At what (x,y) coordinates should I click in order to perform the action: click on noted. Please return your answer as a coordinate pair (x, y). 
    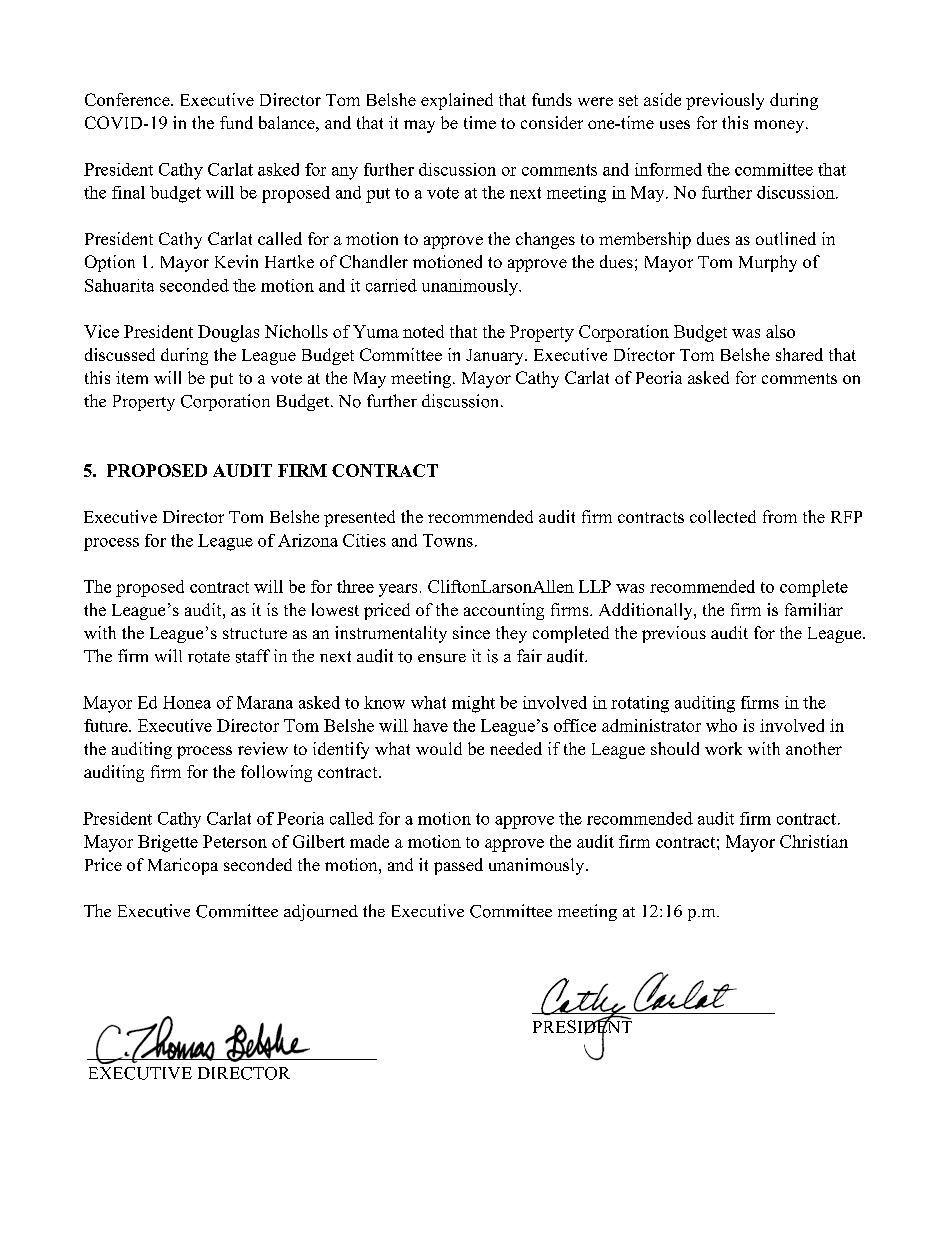
    Looking at the image, I should click on (423, 331).
